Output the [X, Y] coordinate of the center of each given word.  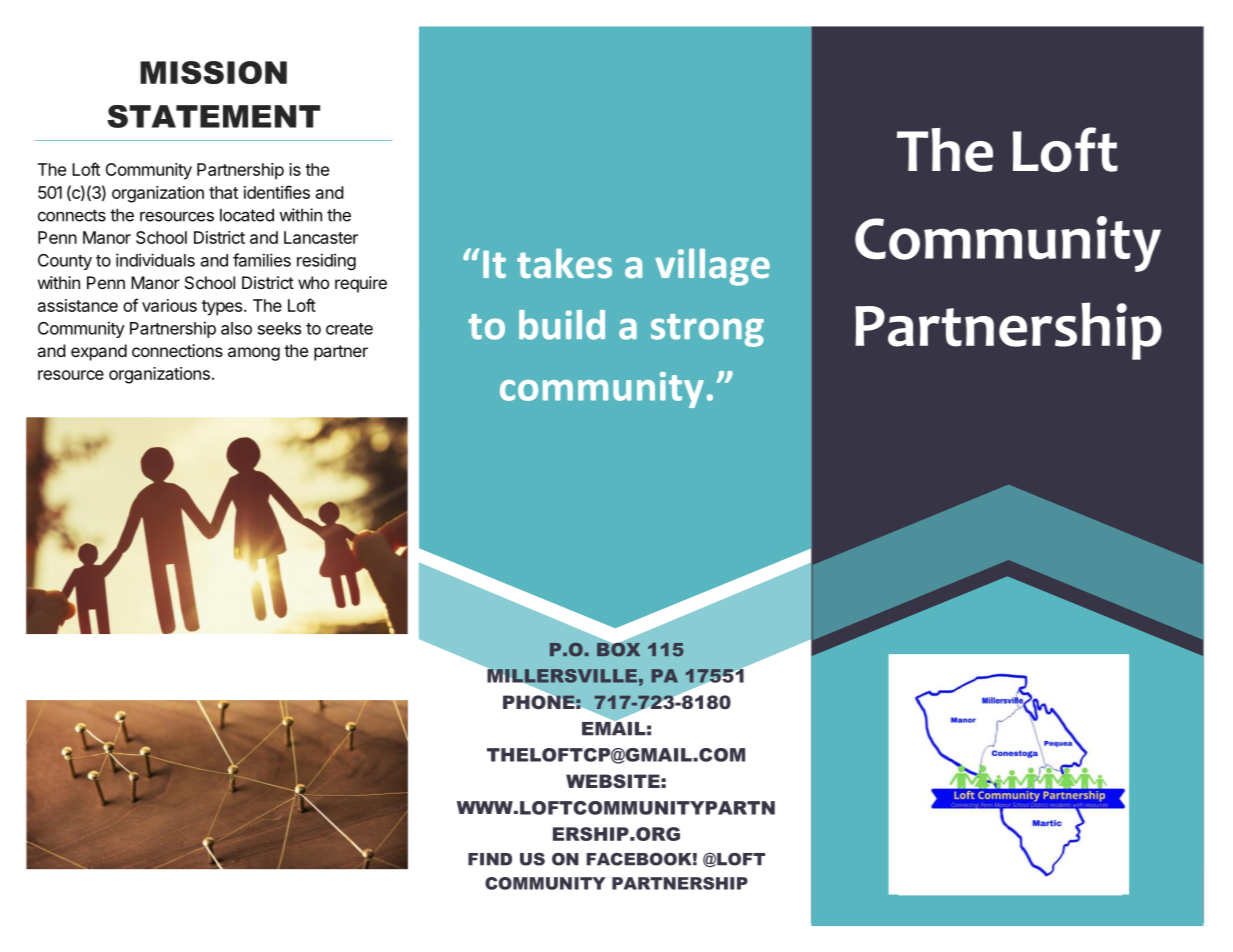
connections [177, 350]
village [712, 267]
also [236, 328]
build [562, 325]
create [349, 329]
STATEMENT [213, 116]
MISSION [213, 72]
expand [99, 352]
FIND [490, 859]
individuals [155, 260]
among [254, 354]
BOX [618, 648]
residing [326, 261]
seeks [279, 328]
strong [707, 330]
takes [564, 263]
